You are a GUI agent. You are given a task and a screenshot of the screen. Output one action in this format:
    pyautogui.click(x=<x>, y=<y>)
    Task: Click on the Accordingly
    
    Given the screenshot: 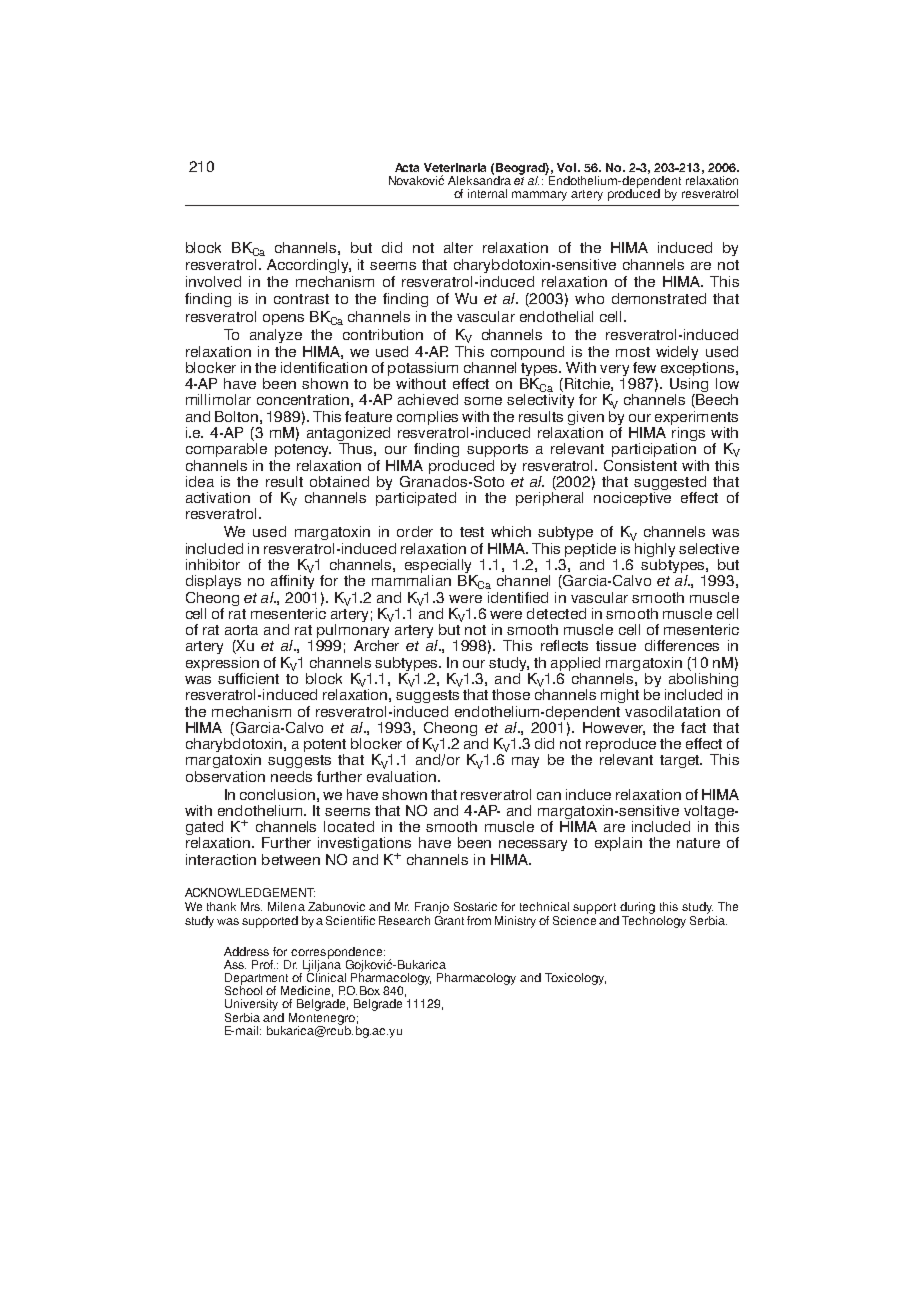 What is the action you would take?
    pyautogui.click(x=309, y=266)
